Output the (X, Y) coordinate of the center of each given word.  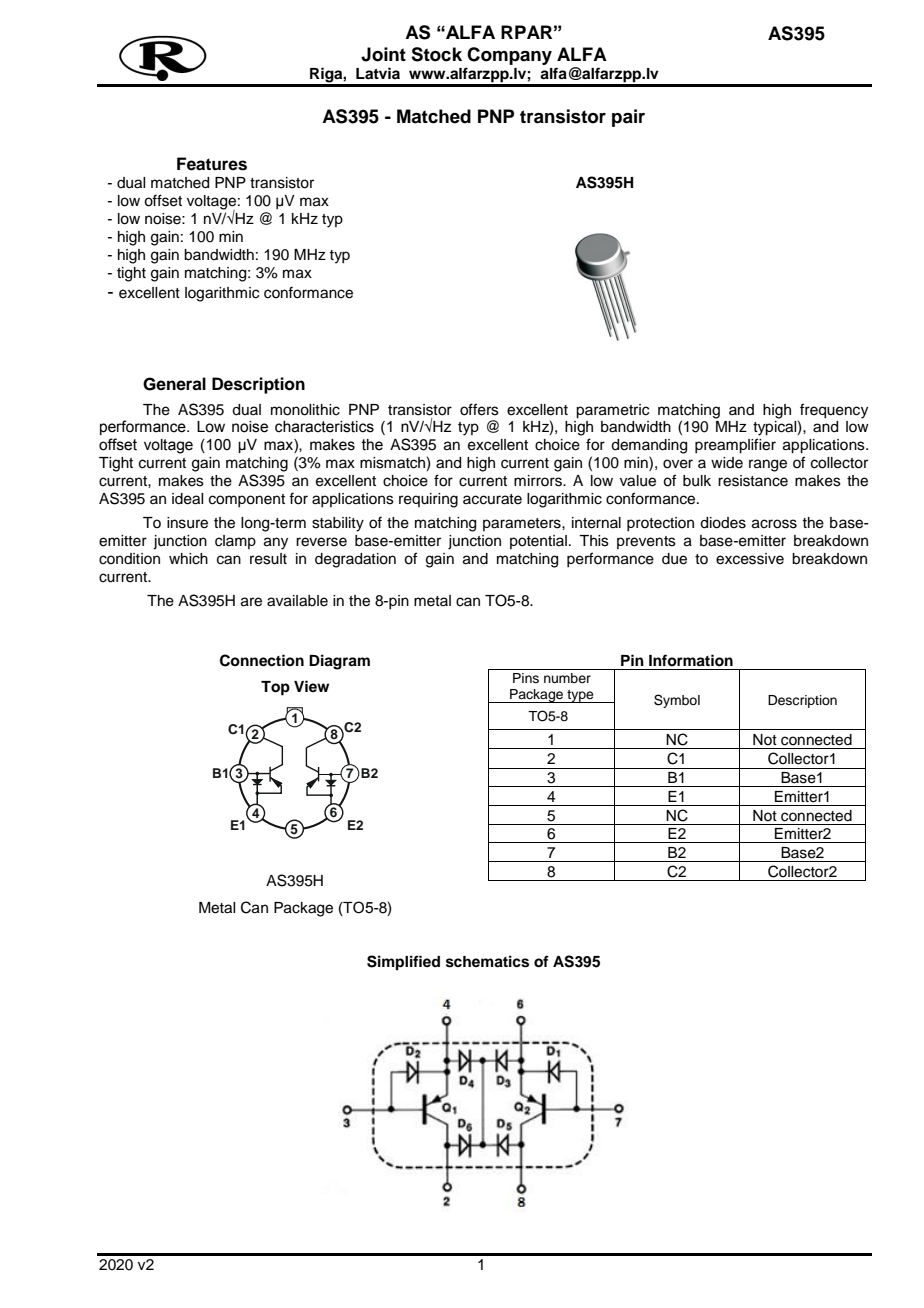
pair (628, 118)
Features (212, 164)
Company (509, 56)
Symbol (677, 701)
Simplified (403, 963)
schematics (487, 961)
